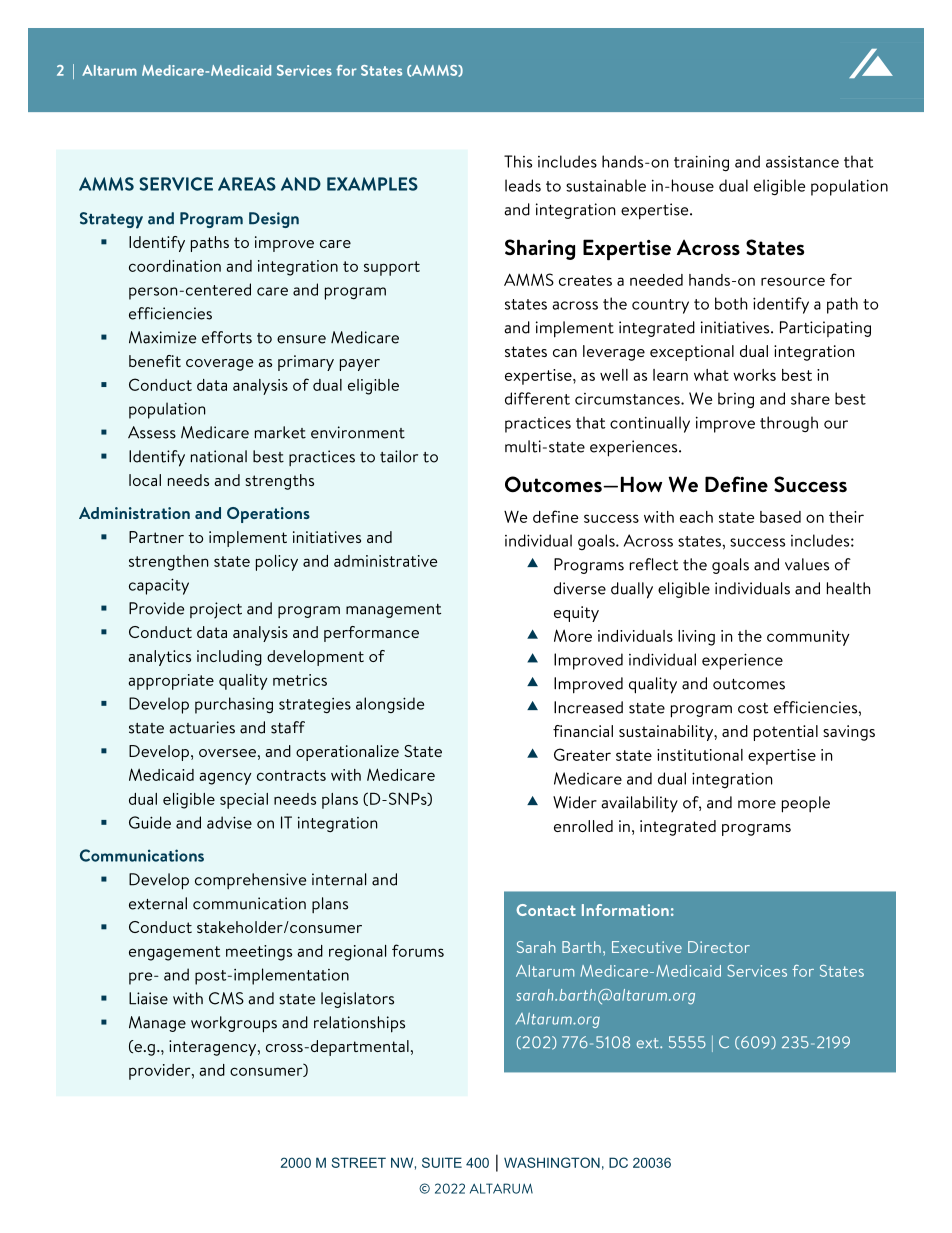 Image resolution: width=952 pixels, height=1233 pixels. Describe the element at coordinates (523, 185) in the screenshot. I see `leads` at that location.
